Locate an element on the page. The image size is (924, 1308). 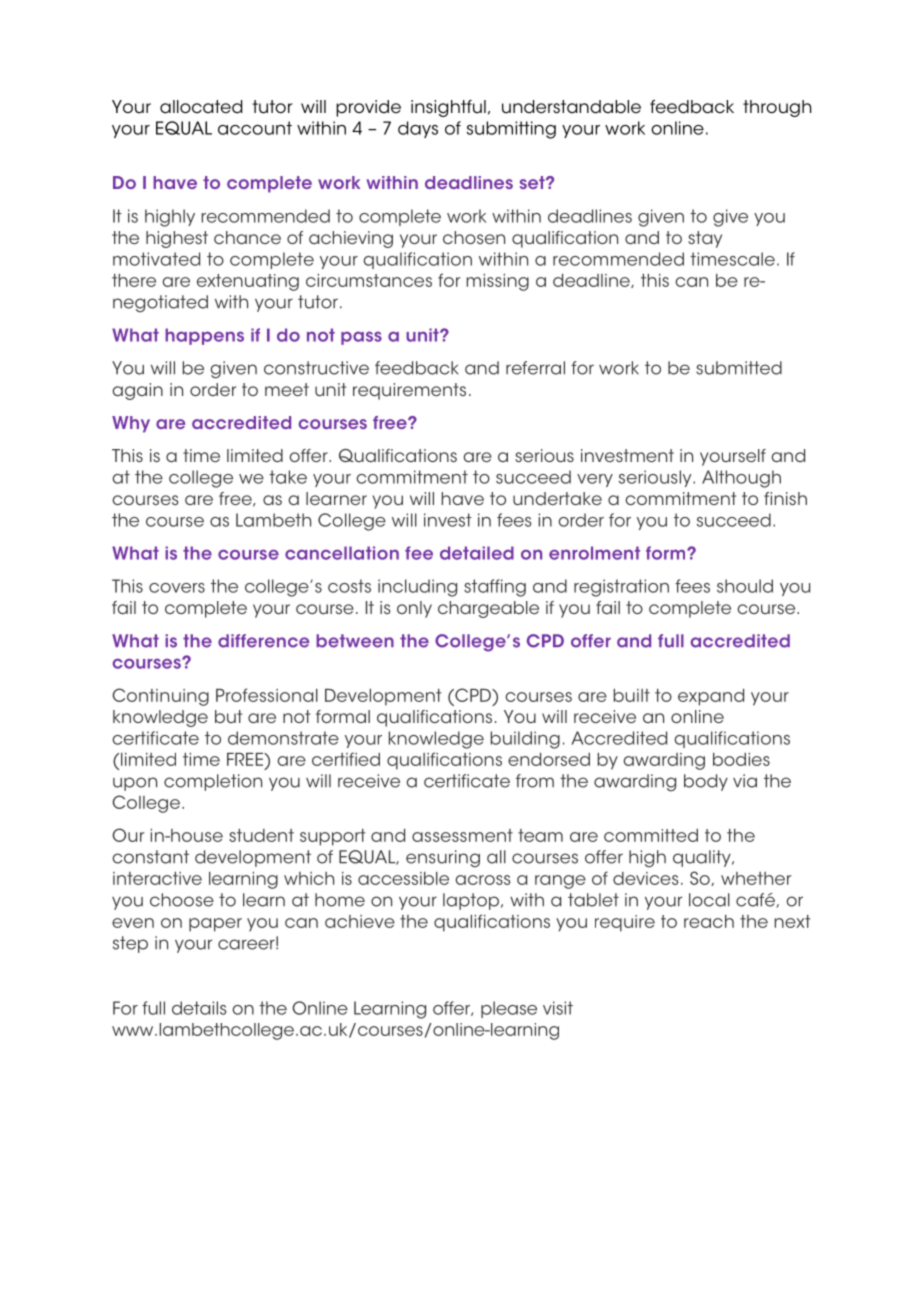
happens is located at coordinates (204, 336).
